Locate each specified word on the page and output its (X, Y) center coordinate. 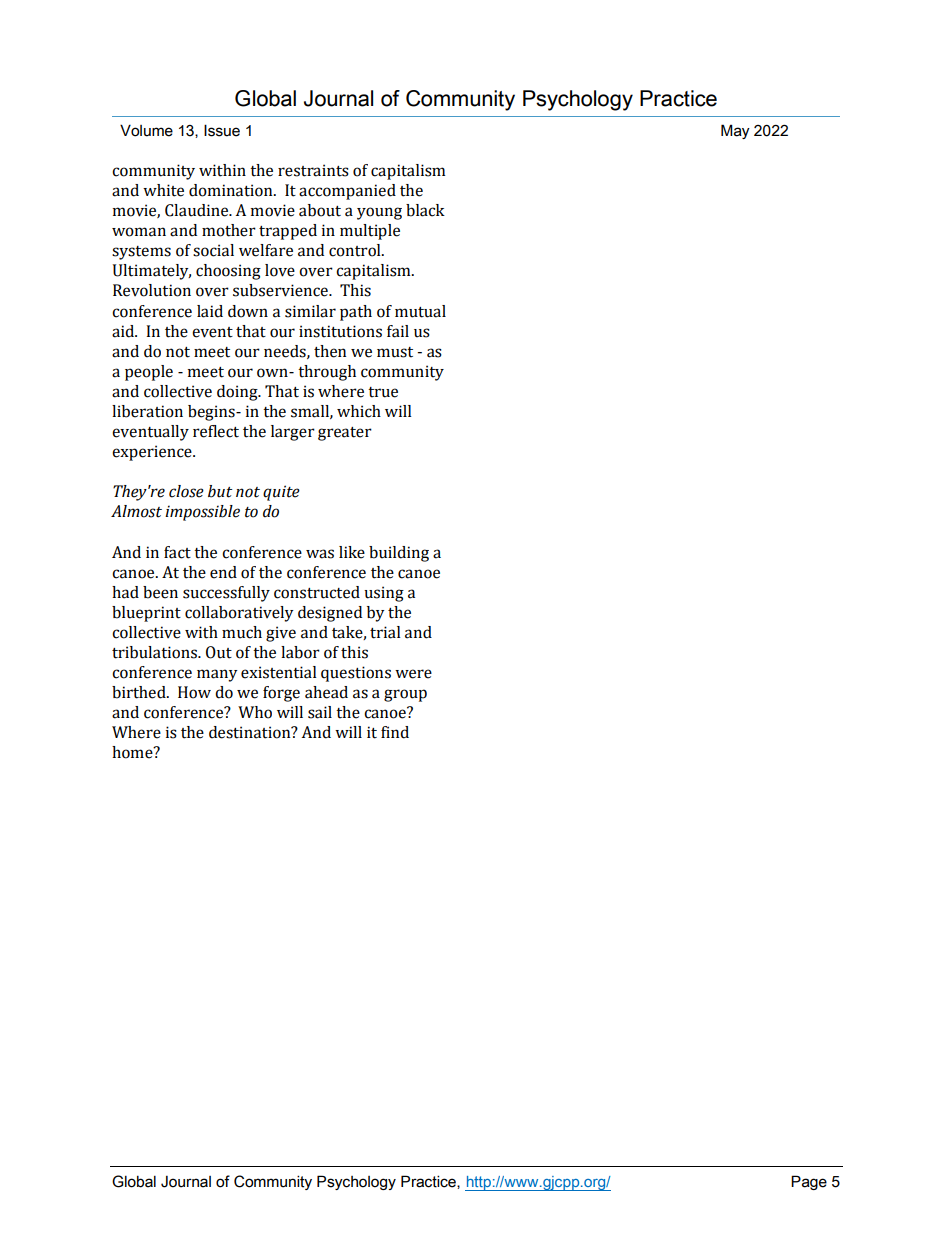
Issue (222, 130)
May (735, 131)
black (425, 210)
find (395, 732)
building (399, 554)
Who (255, 712)
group (405, 695)
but (220, 491)
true (383, 392)
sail (320, 712)
